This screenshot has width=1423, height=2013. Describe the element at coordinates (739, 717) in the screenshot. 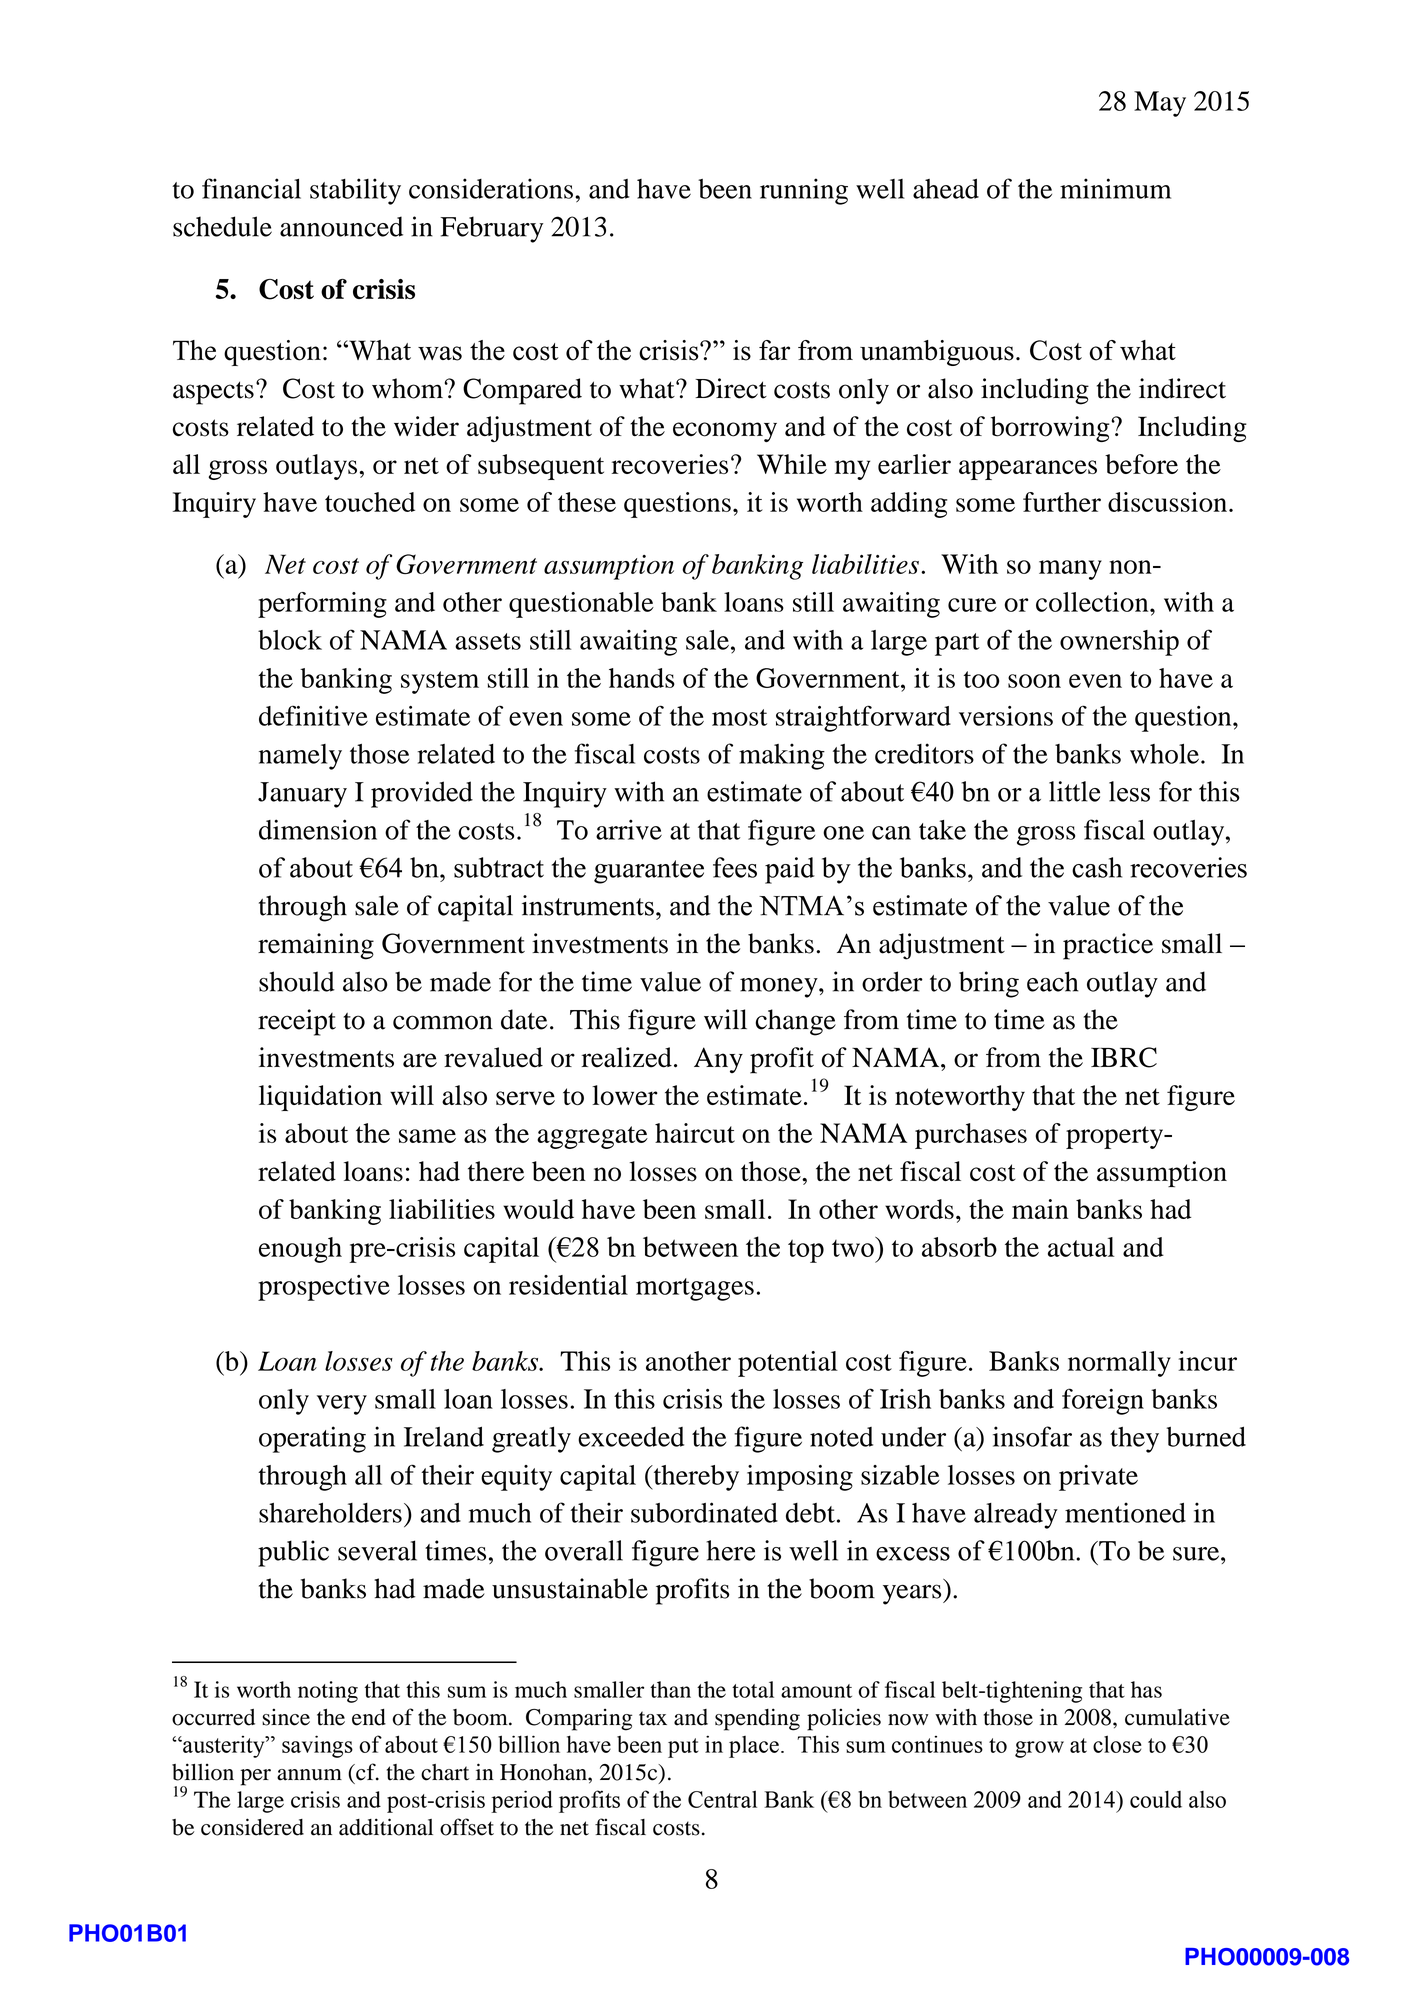

I see `most` at that location.
